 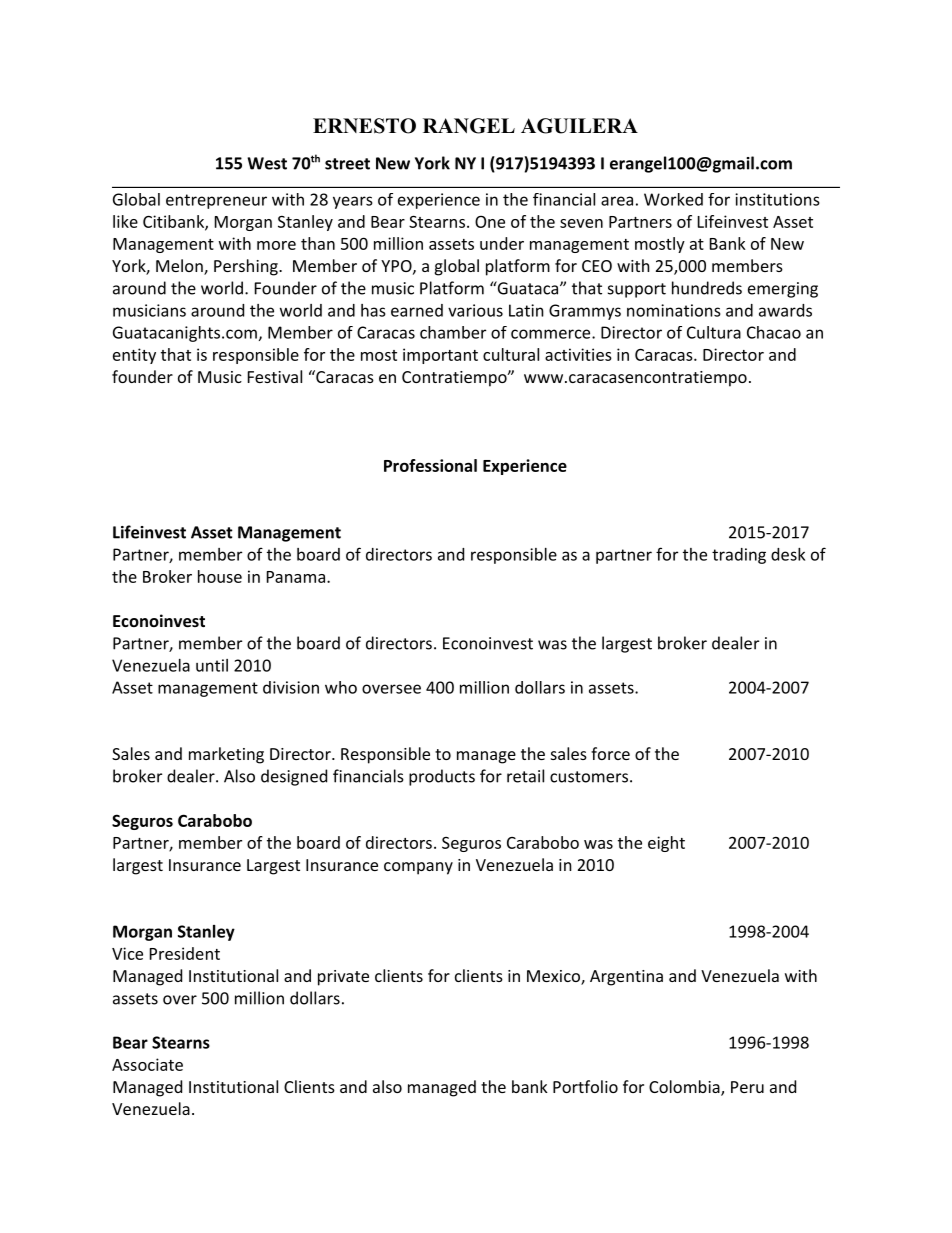 What do you see at coordinates (674, 310) in the page?
I see `nominations` at bounding box center [674, 310].
